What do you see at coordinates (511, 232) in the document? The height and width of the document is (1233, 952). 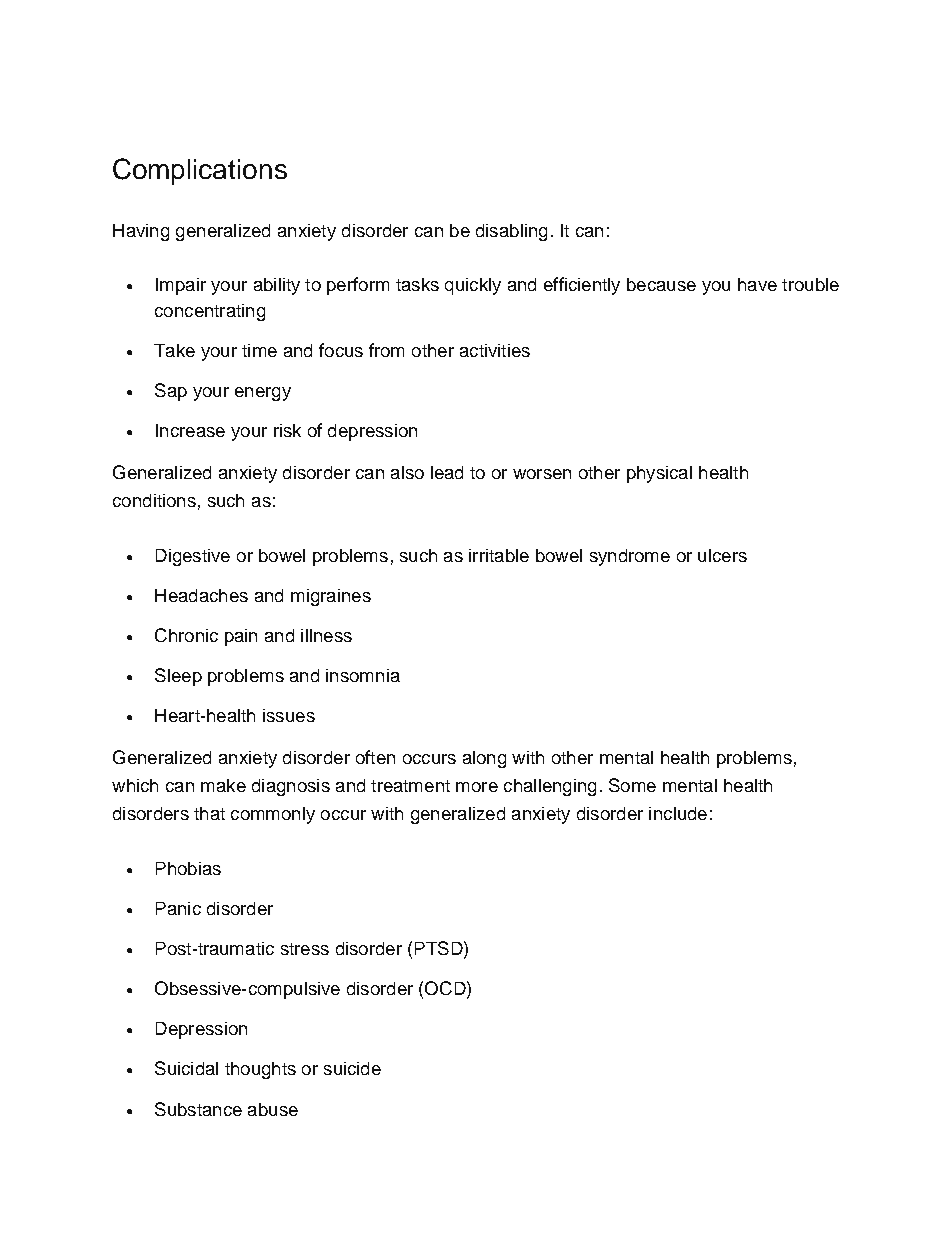 I see `disabling` at bounding box center [511, 232].
